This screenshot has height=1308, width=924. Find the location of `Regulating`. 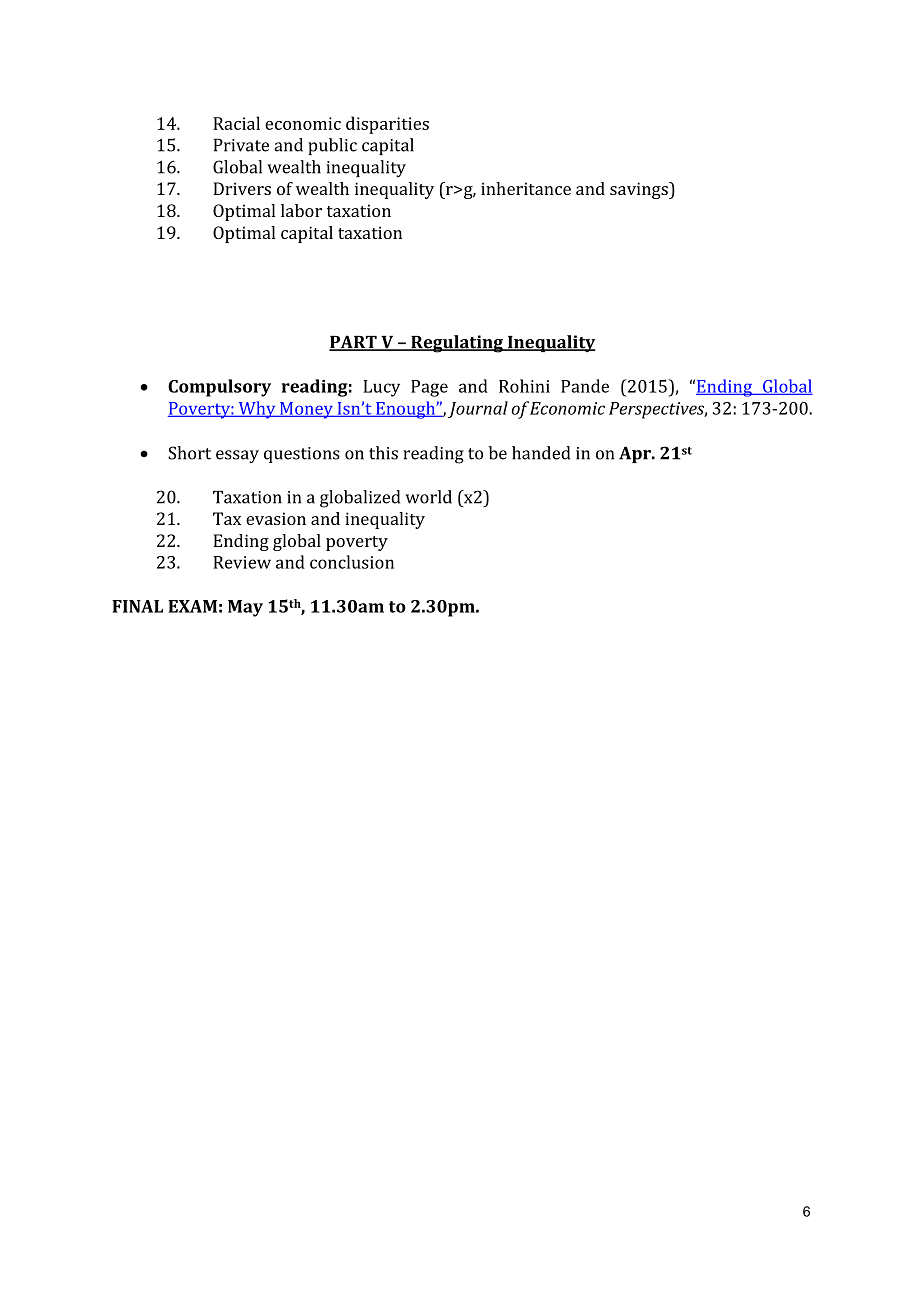

Regulating is located at coordinates (457, 344).
